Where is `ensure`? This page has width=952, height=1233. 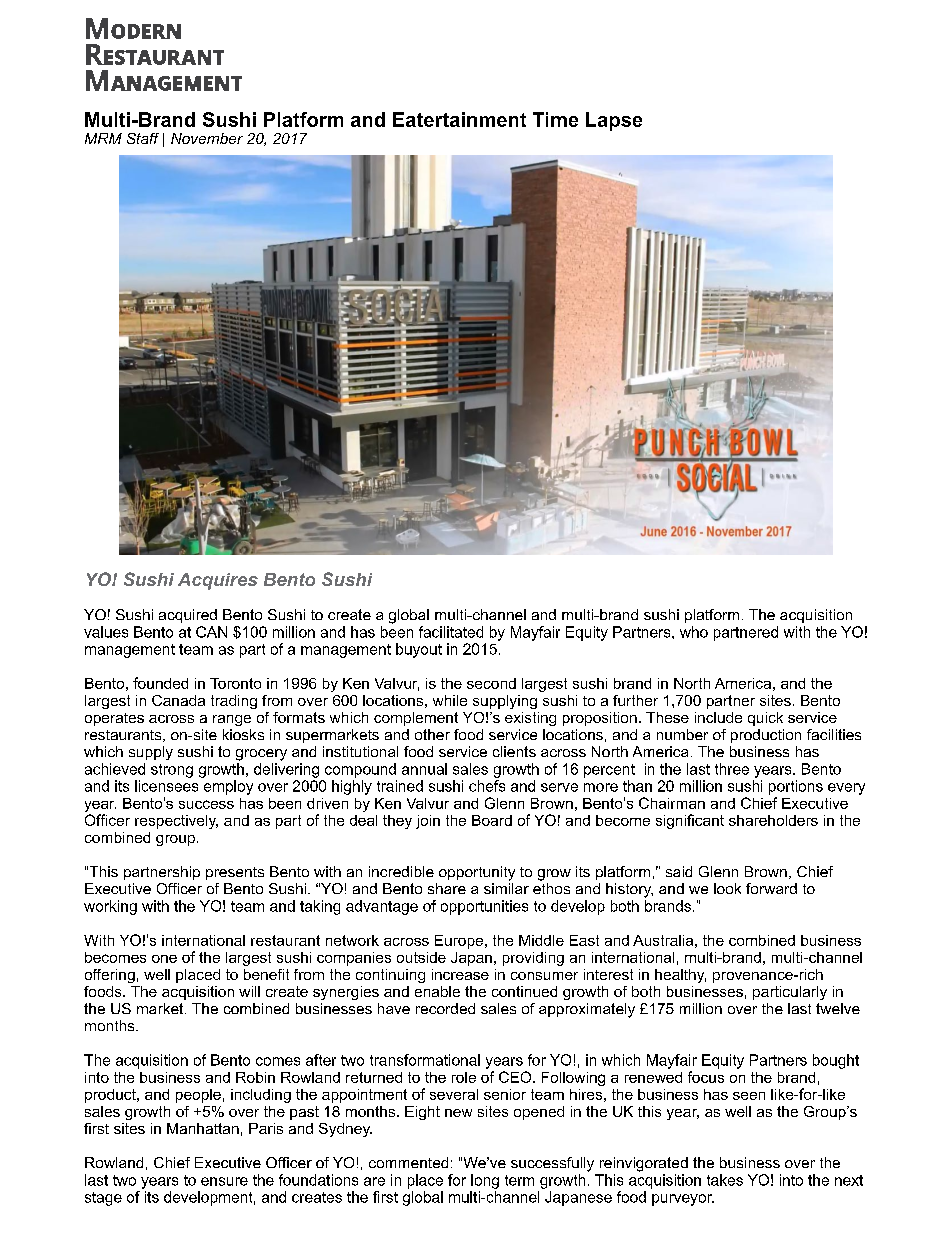 ensure is located at coordinates (224, 1181).
